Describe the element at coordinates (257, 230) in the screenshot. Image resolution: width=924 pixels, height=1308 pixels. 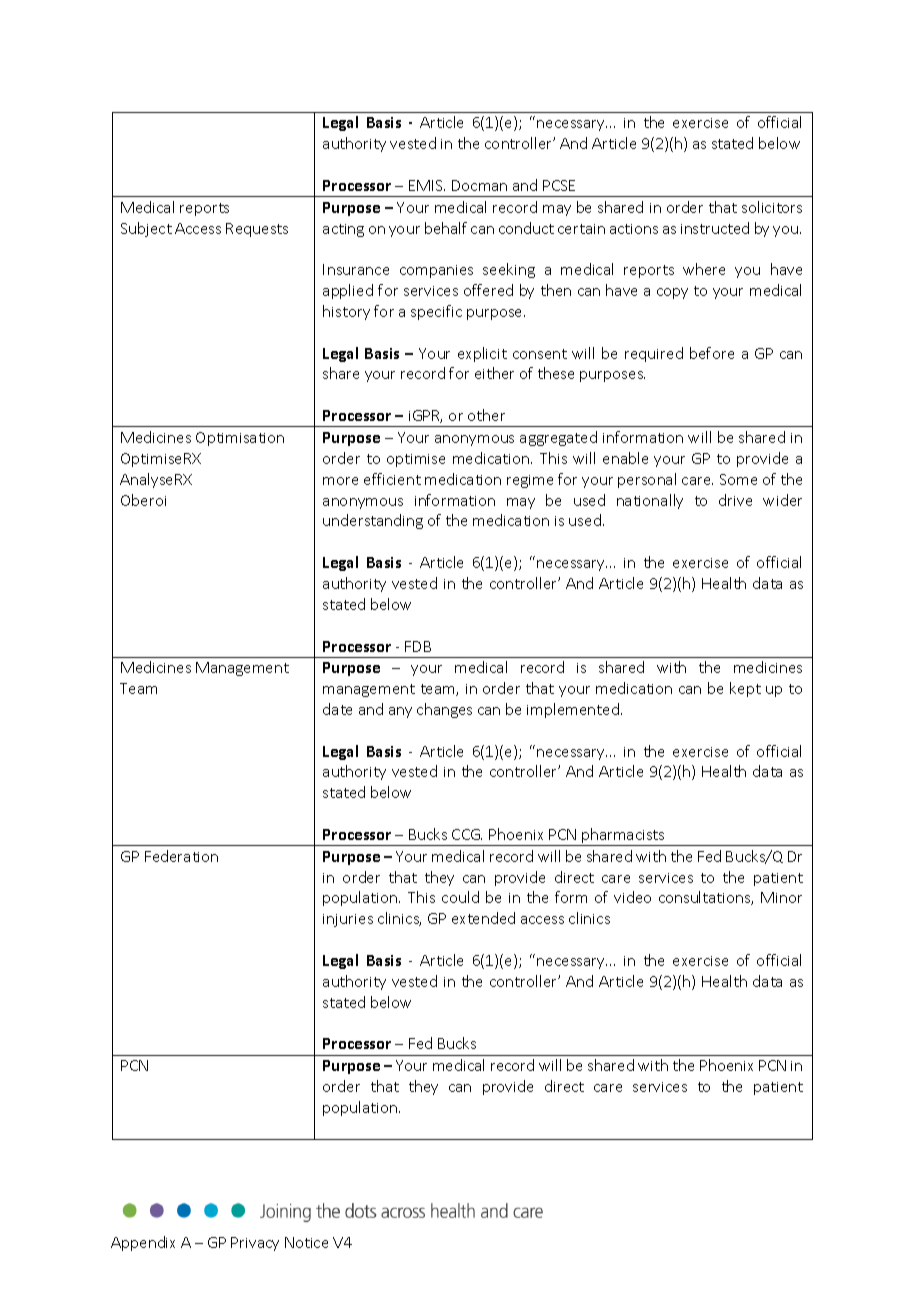
I see `Requests` at that location.
